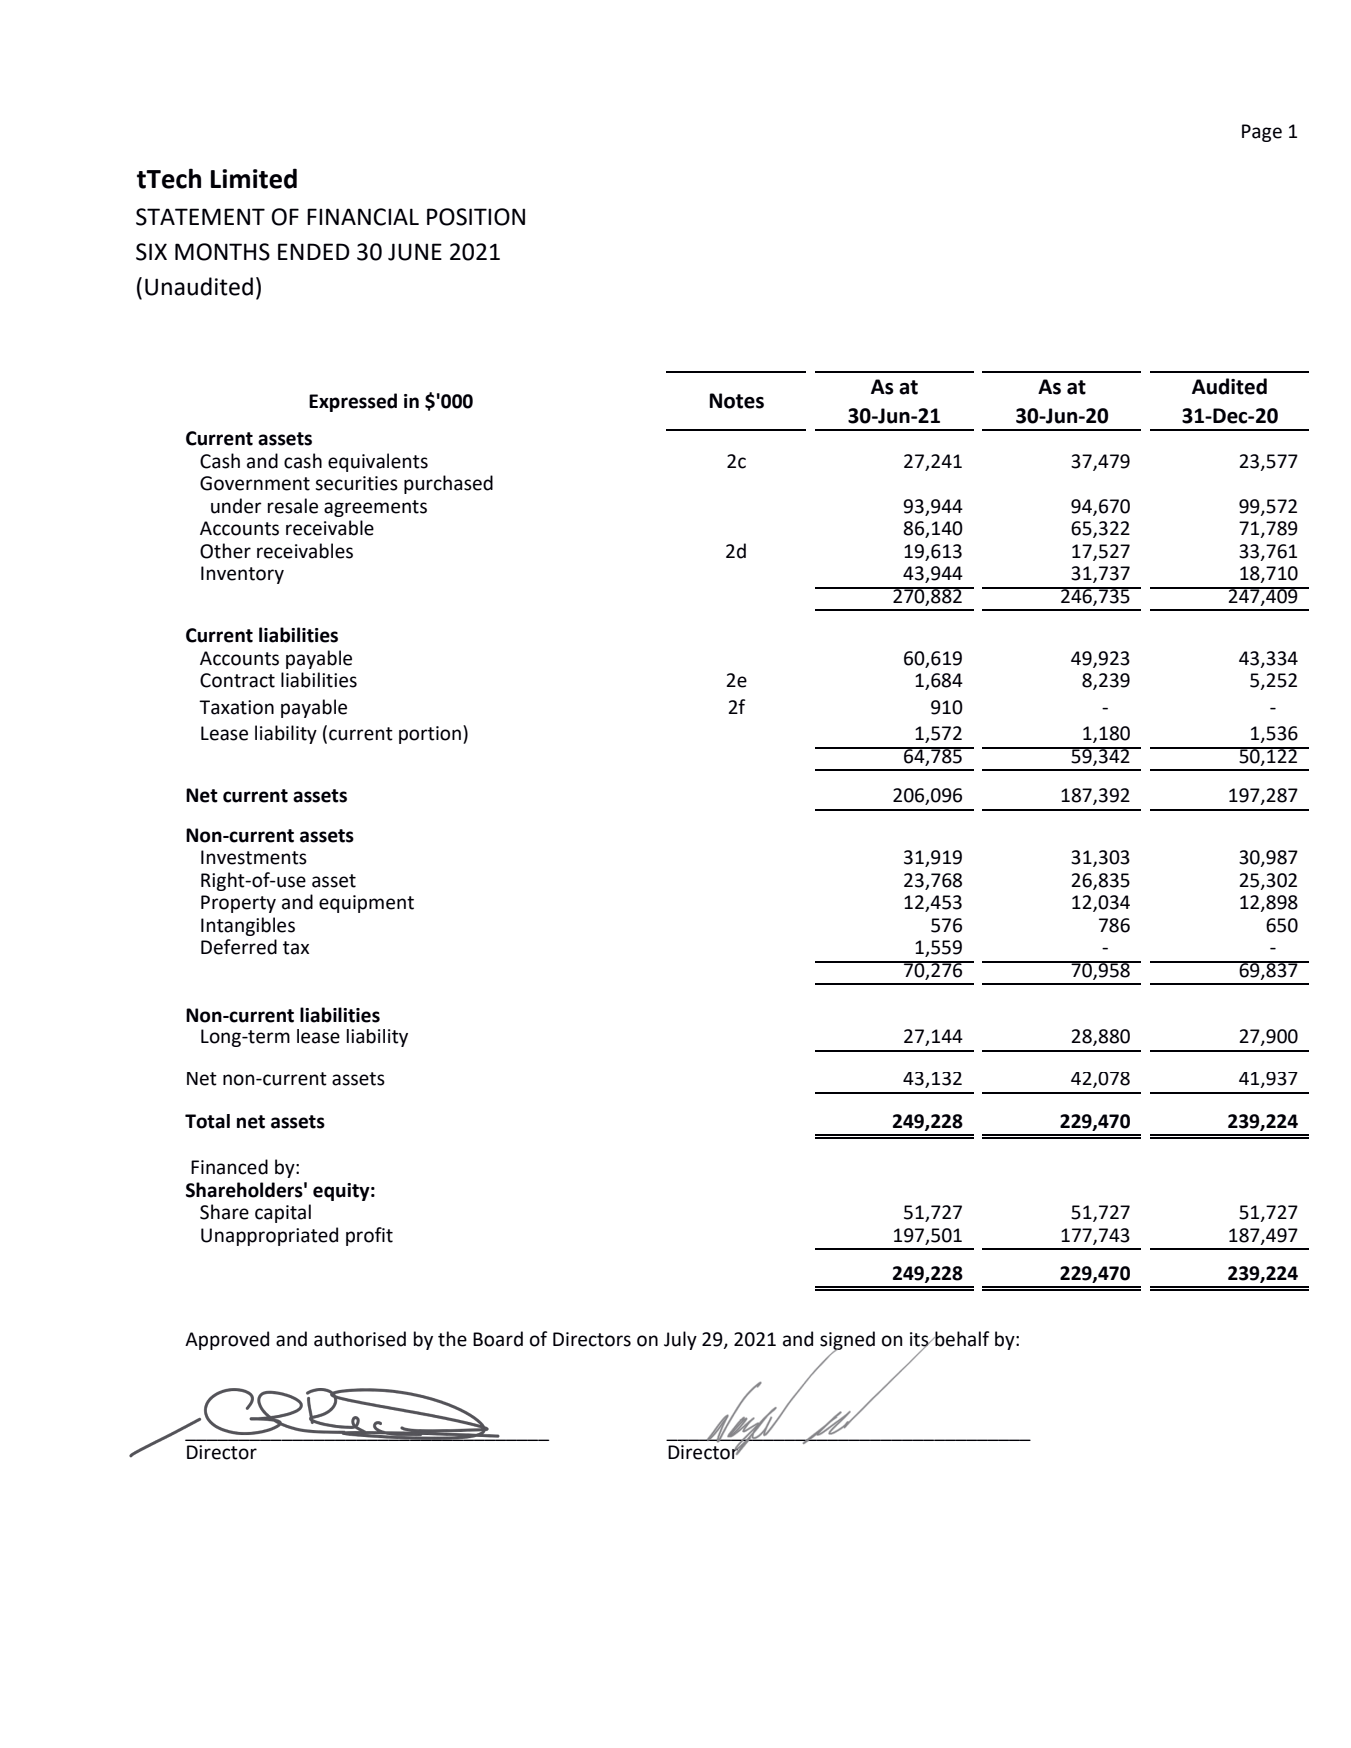  I want to click on Page, so click(1262, 133).
